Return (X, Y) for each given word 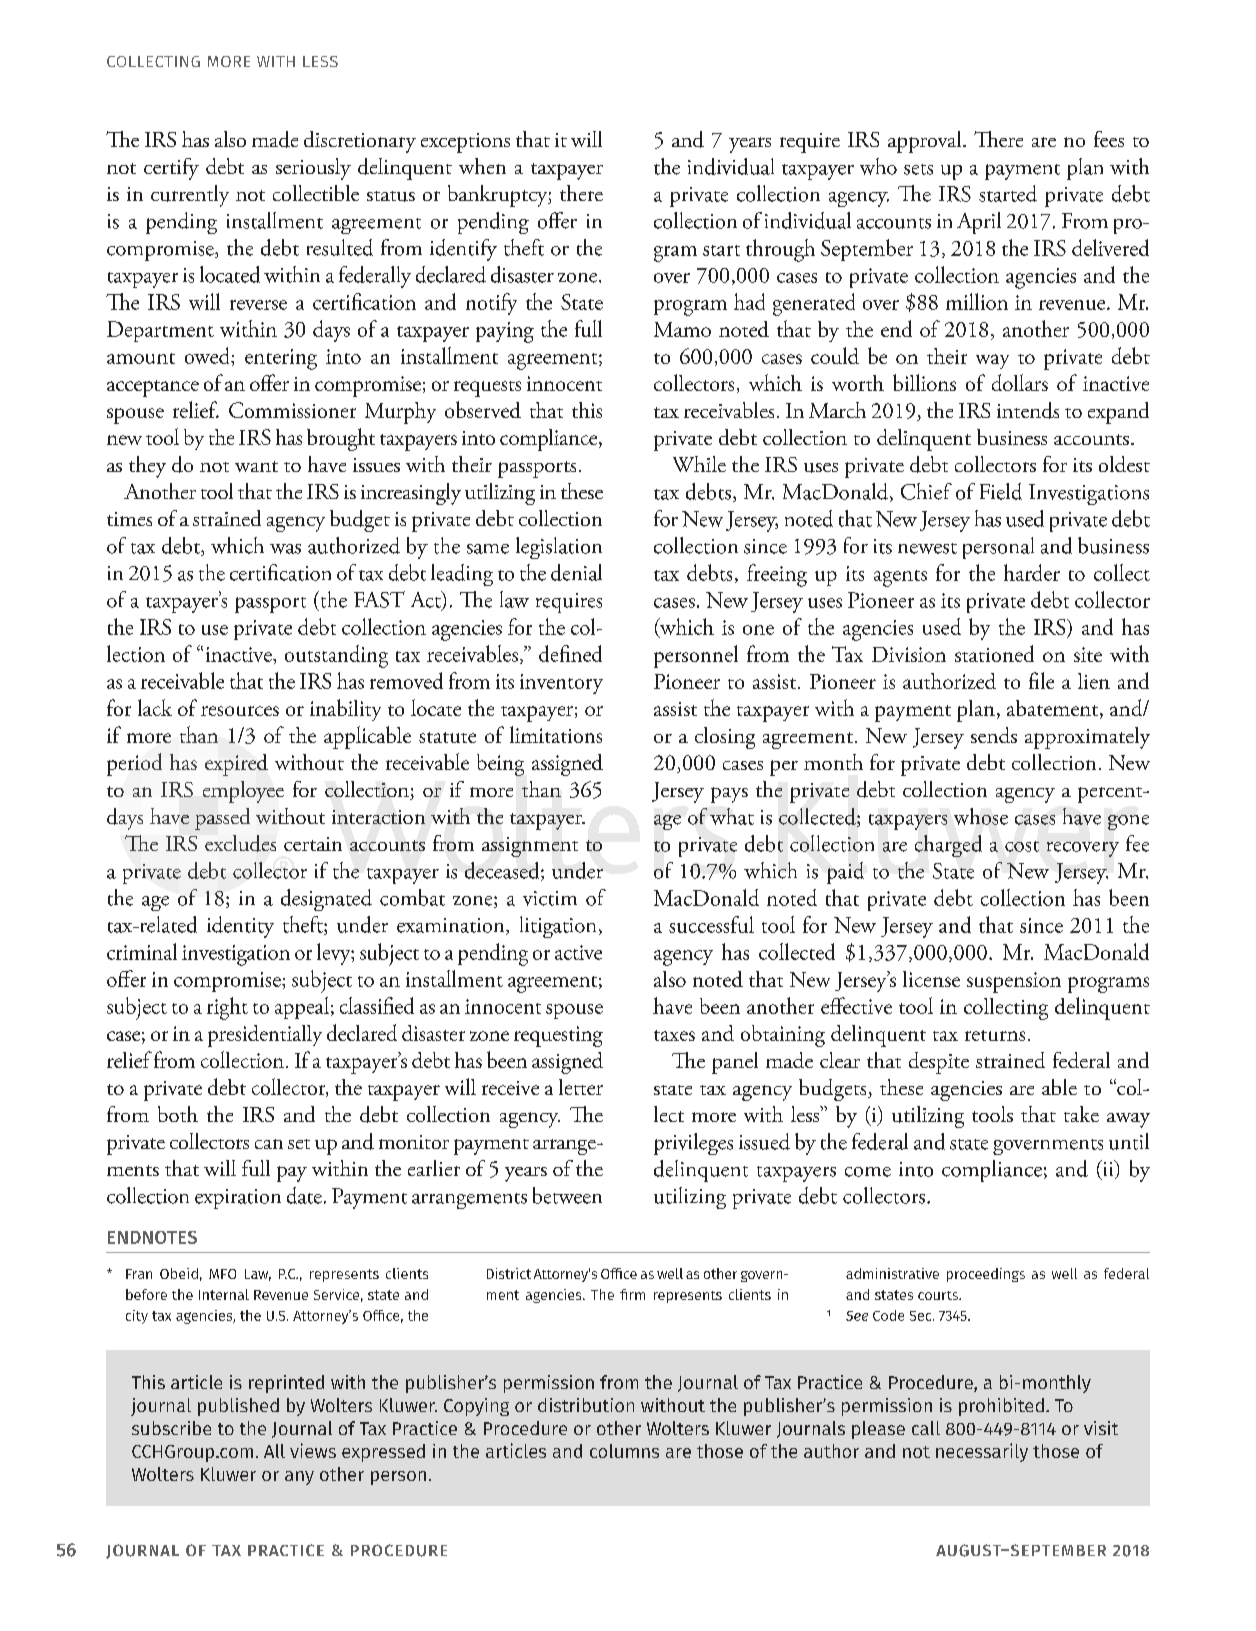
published (238, 1407)
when (482, 166)
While (699, 464)
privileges (693, 1144)
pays (729, 795)
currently (190, 196)
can (269, 1144)
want (256, 466)
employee (243, 792)
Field (1001, 491)
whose (981, 816)
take (1081, 1114)
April (979, 223)
